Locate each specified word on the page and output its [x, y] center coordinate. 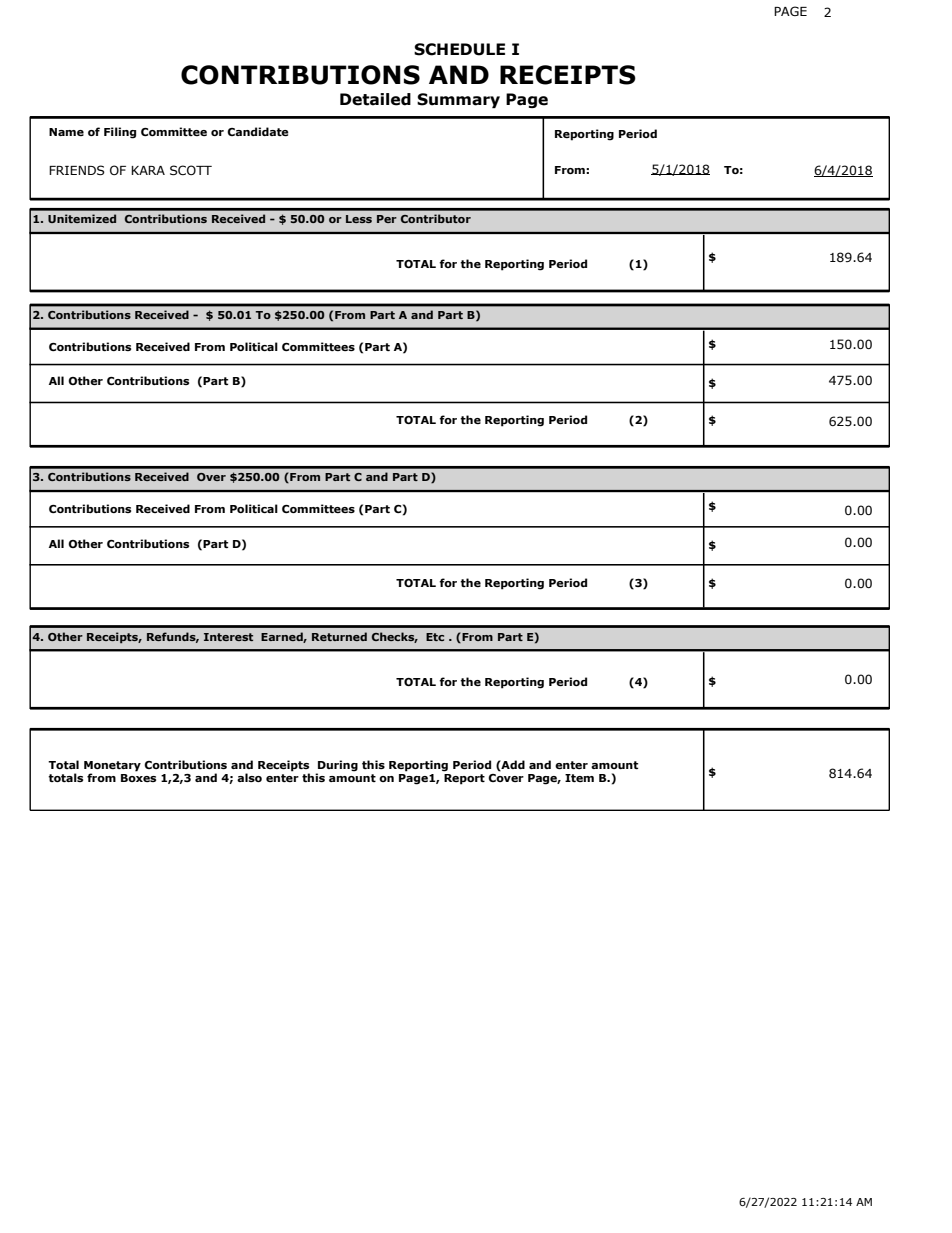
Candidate [258, 131]
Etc [435, 637]
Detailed [375, 99]
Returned [339, 636]
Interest [228, 637]
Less [359, 219]
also [249, 777]
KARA [148, 170]
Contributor [436, 218]
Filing [120, 133]
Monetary [112, 767]
